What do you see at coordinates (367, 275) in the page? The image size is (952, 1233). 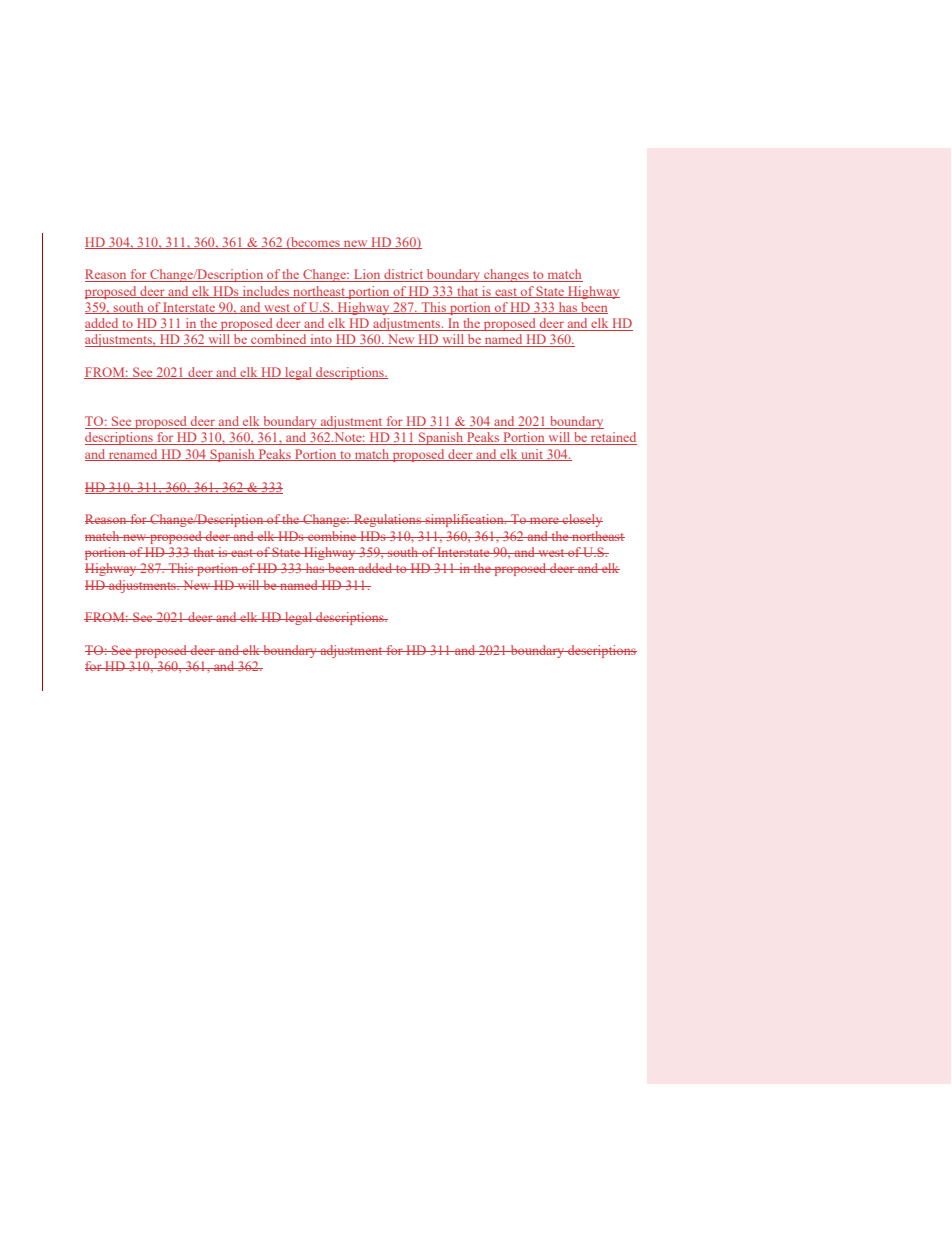 I see `Lion` at bounding box center [367, 275].
